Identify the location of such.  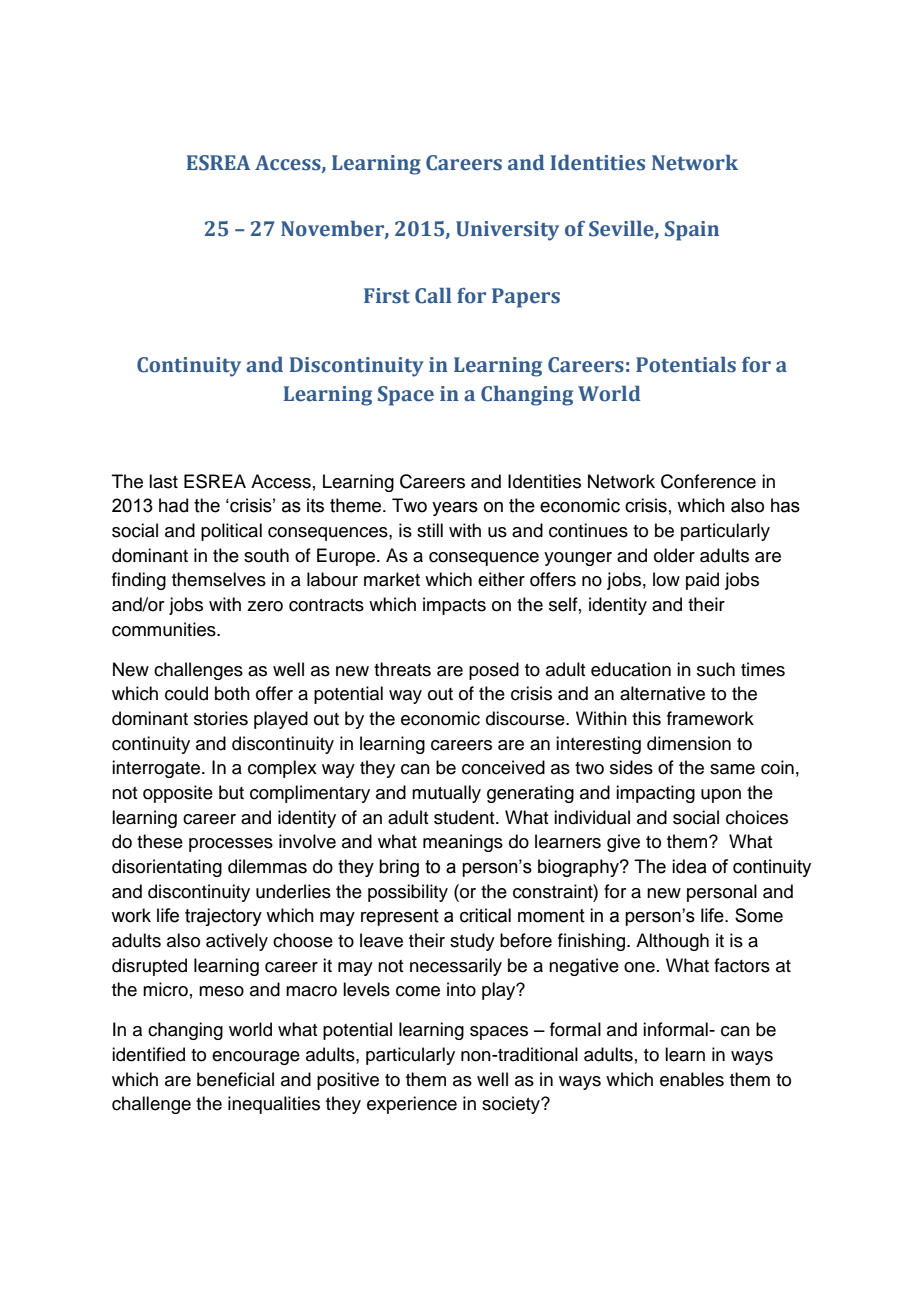
(716, 669).
